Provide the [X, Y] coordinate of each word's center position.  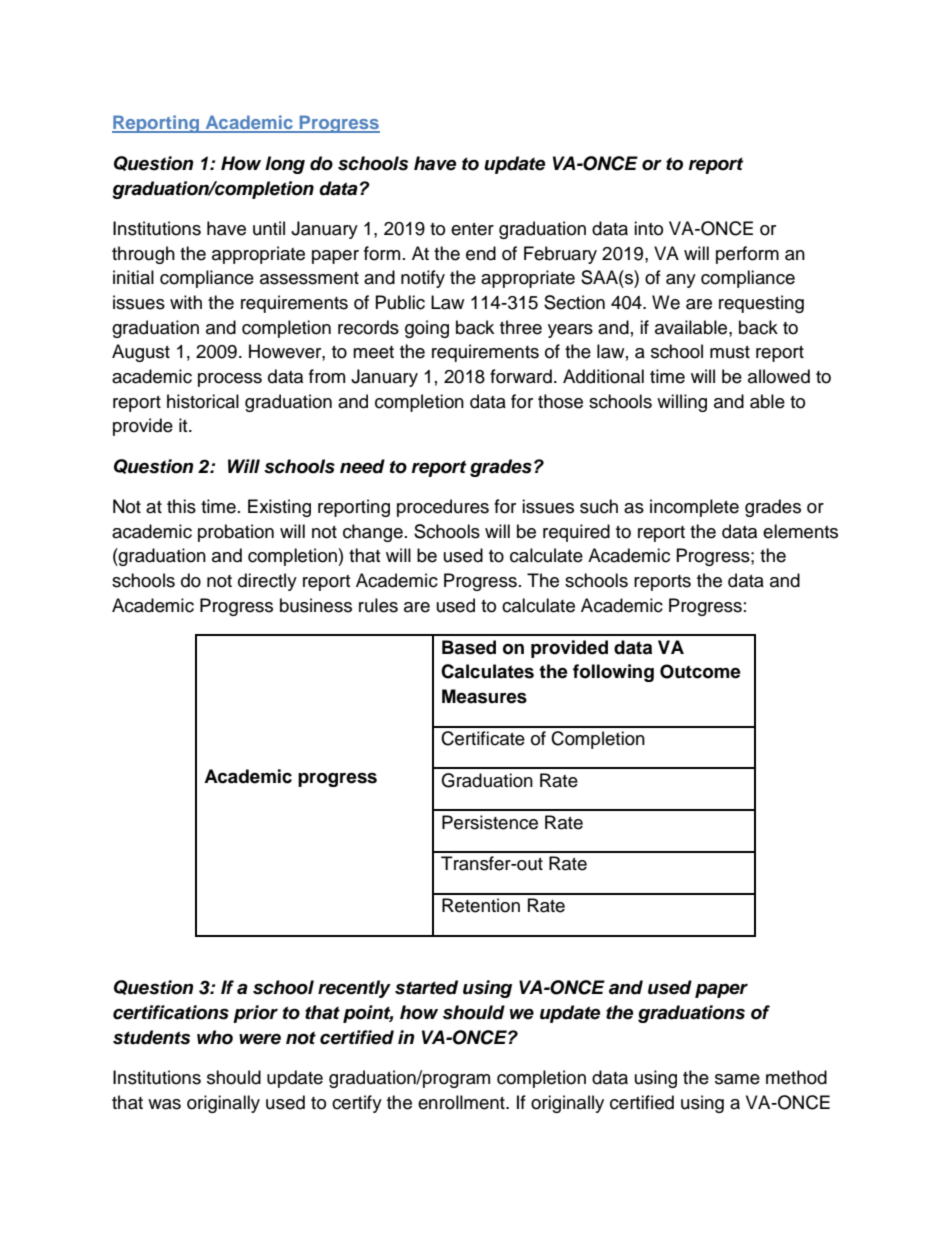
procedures [443, 508]
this [181, 506]
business [316, 605]
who [215, 1037]
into [648, 228]
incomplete [694, 508]
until [269, 228]
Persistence [490, 822]
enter [472, 229]
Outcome [700, 671]
